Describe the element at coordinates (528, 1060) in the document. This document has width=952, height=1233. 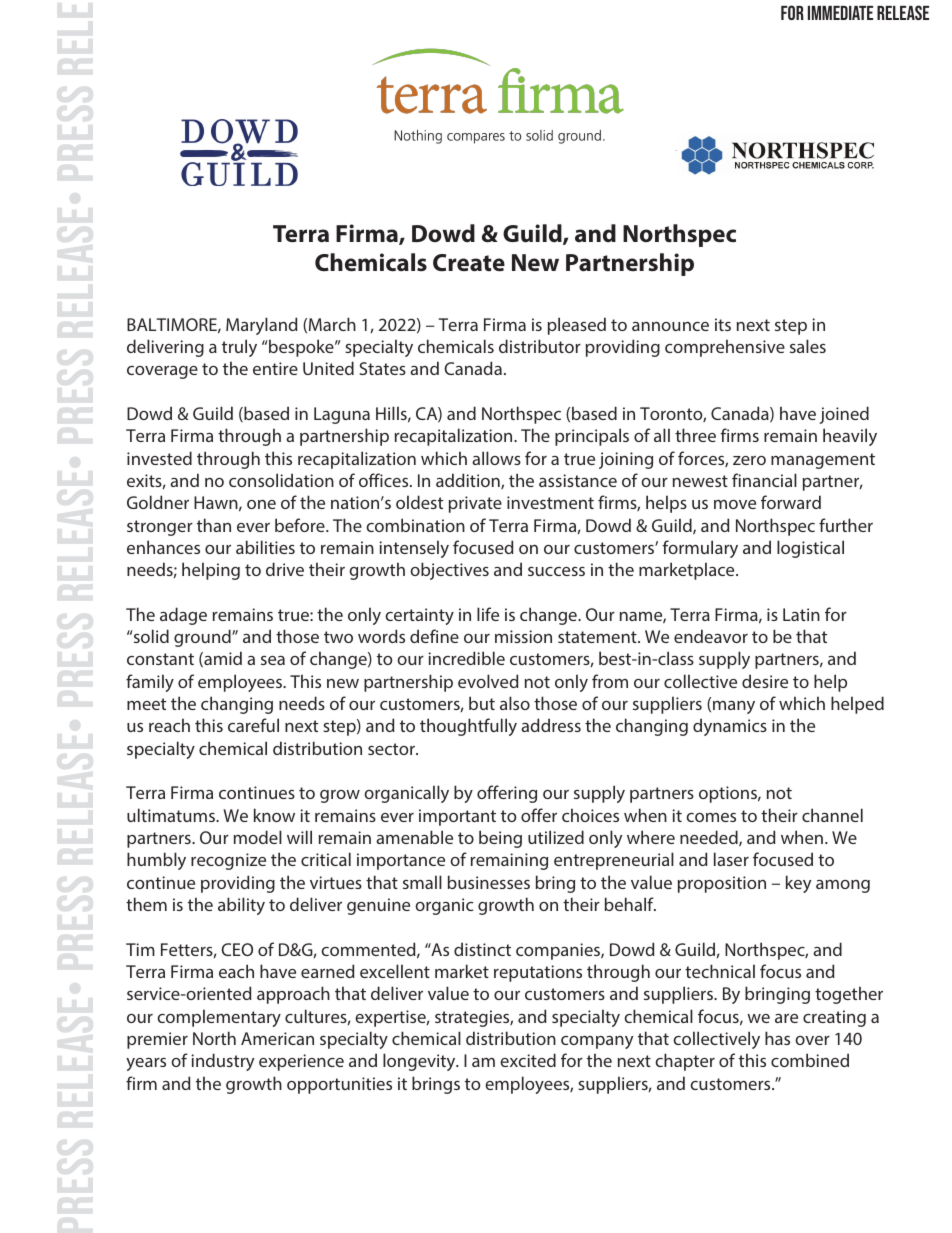
I see `excited` at that location.
